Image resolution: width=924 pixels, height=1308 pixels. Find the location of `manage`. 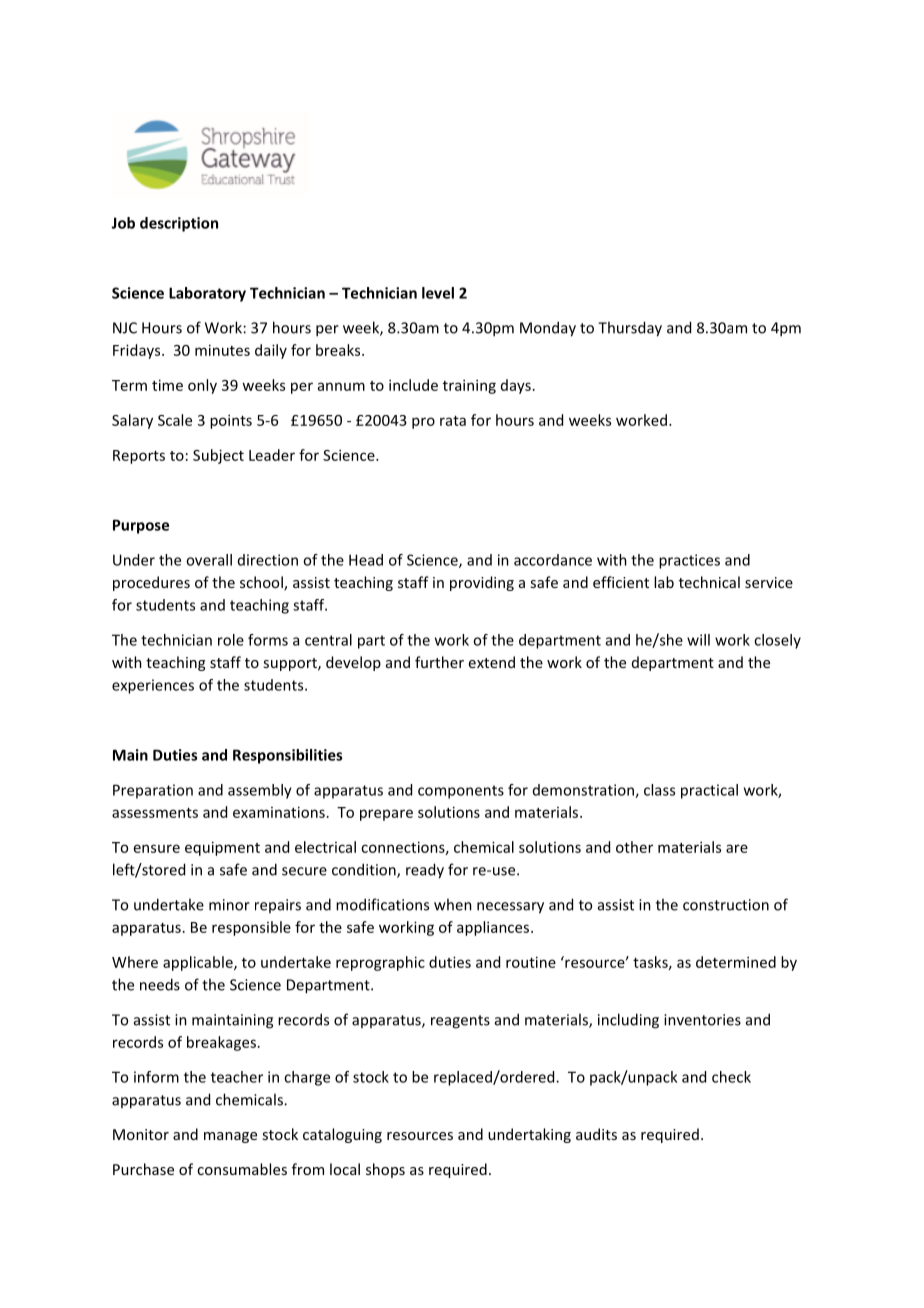

manage is located at coordinates (230, 1137).
